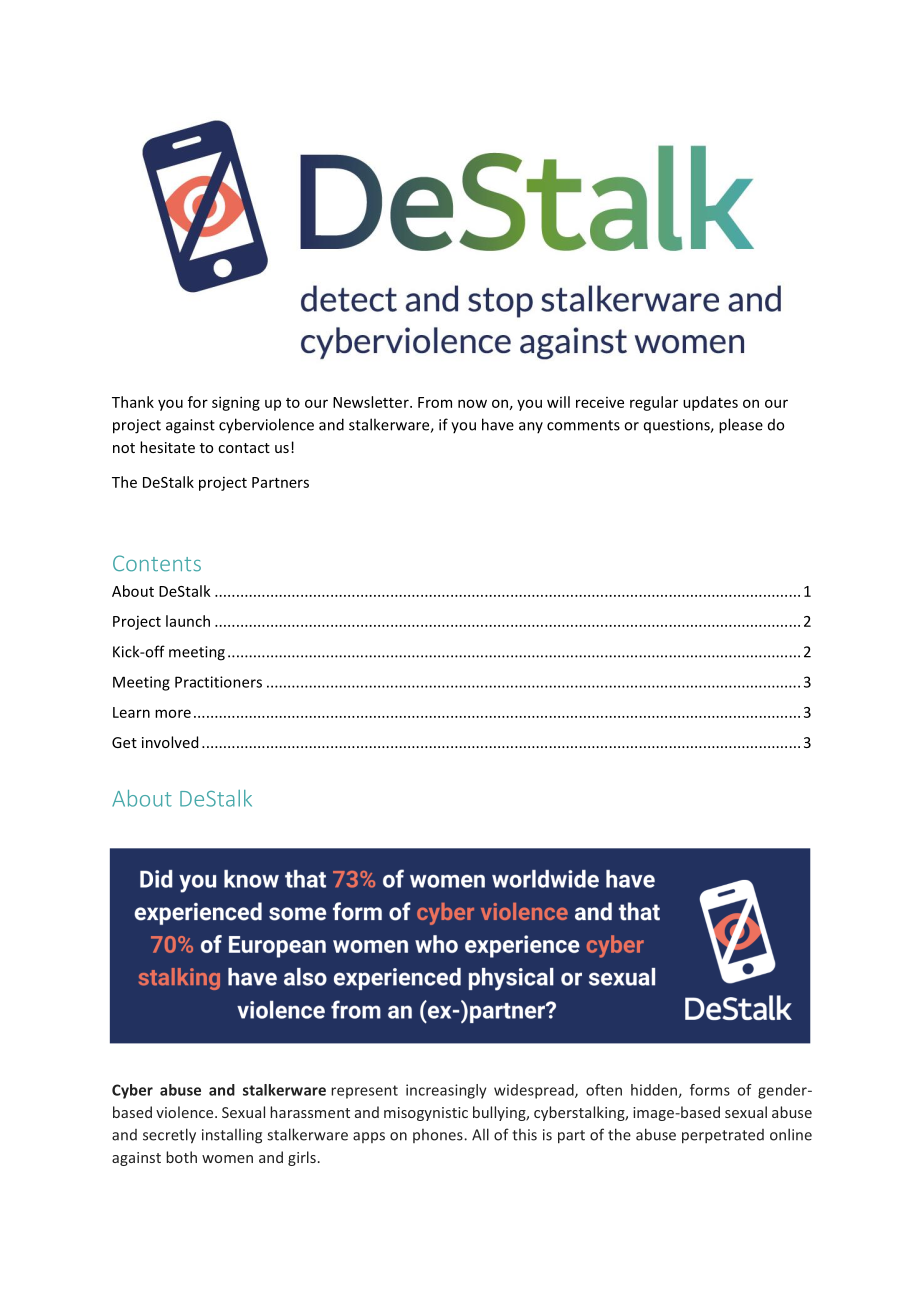  What do you see at coordinates (472, 403) in the screenshot?
I see `now` at bounding box center [472, 403].
